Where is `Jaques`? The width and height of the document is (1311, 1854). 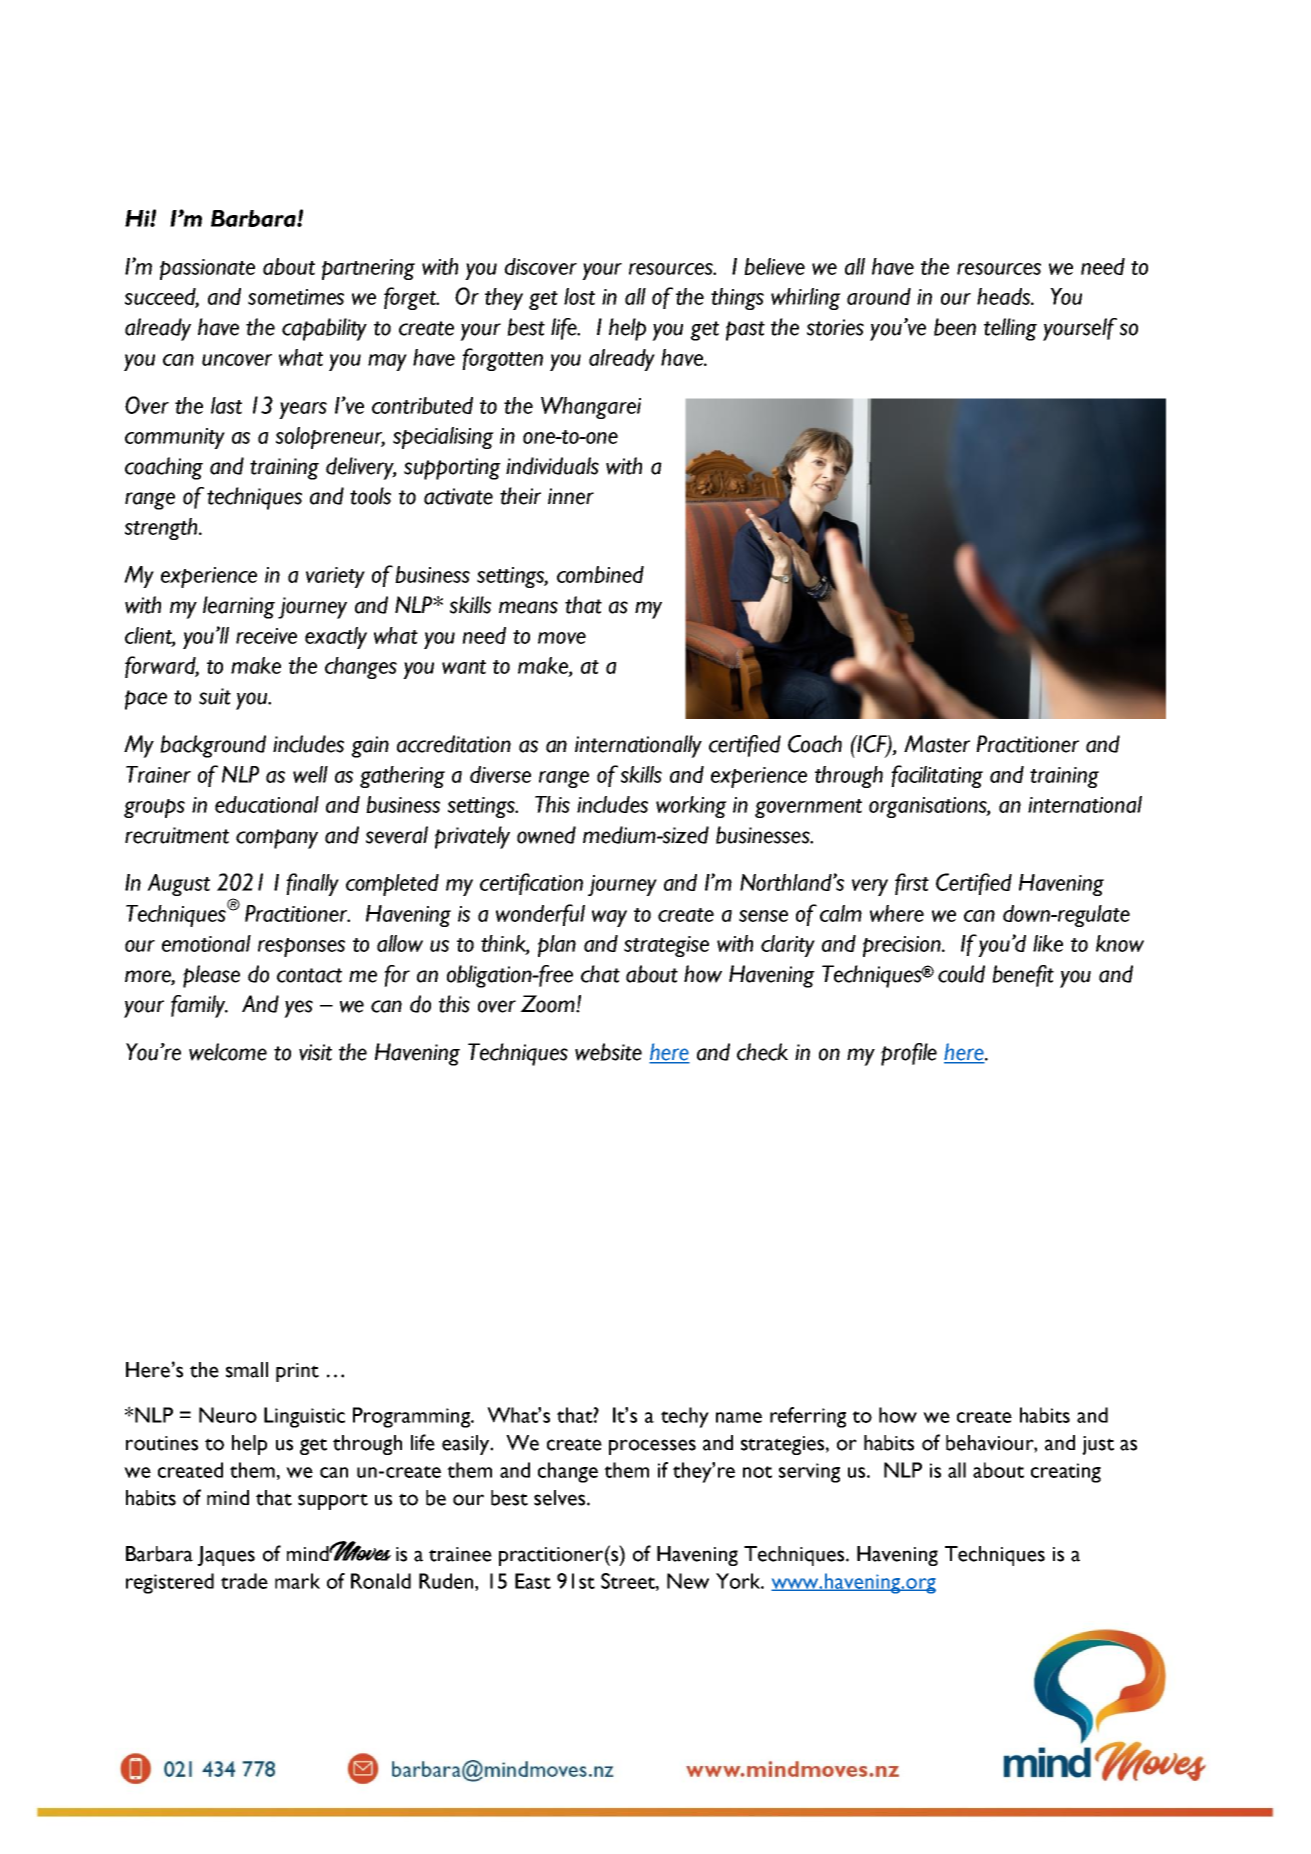
Jaques is located at coordinates (226, 1556).
